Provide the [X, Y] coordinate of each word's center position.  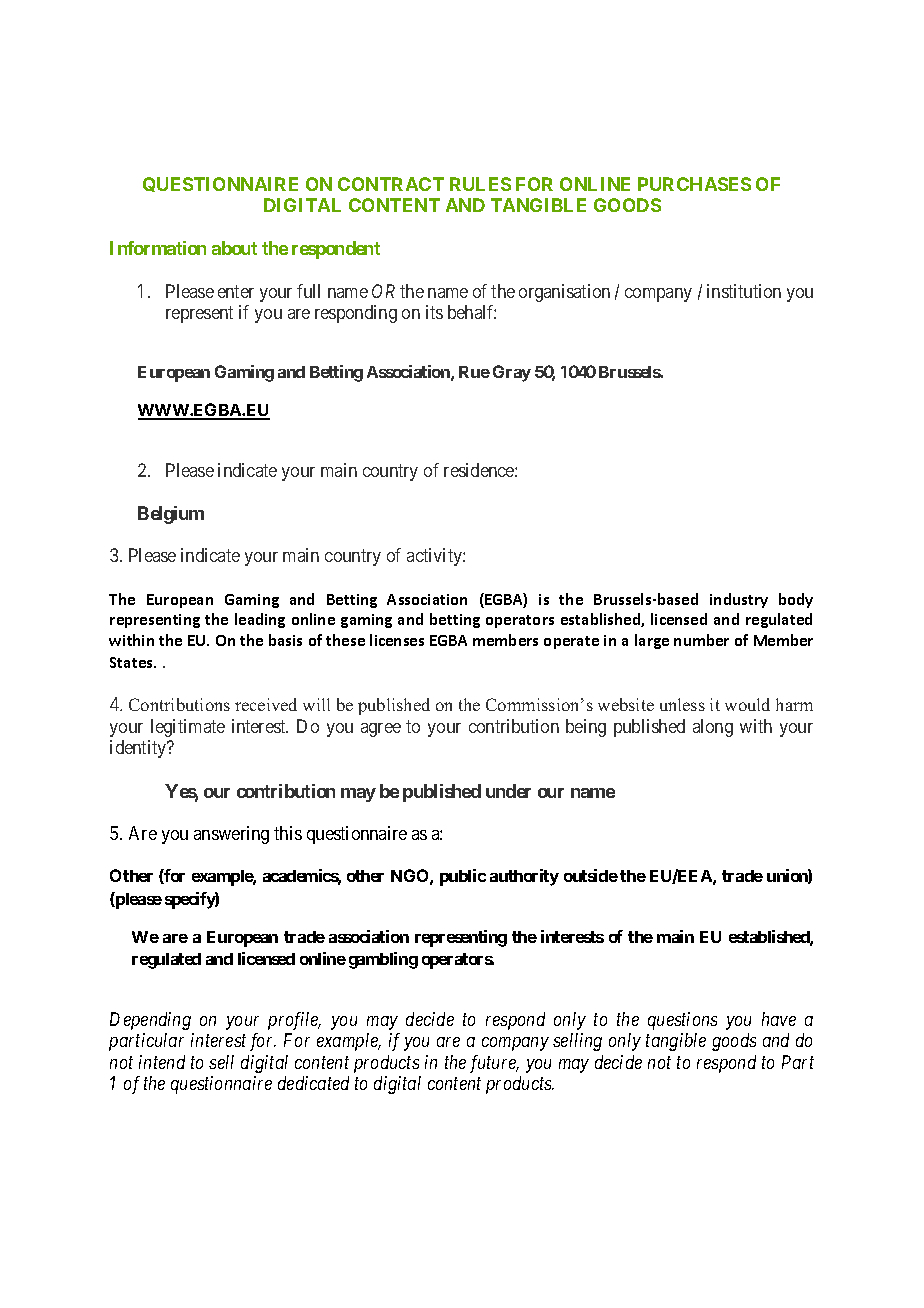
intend [162, 1062]
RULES [480, 184]
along [713, 728]
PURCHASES [694, 184]
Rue [474, 372]
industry [739, 600]
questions [682, 1021]
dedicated [313, 1083]
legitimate [188, 728]
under [508, 791]
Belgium [171, 515]
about [234, 248]
